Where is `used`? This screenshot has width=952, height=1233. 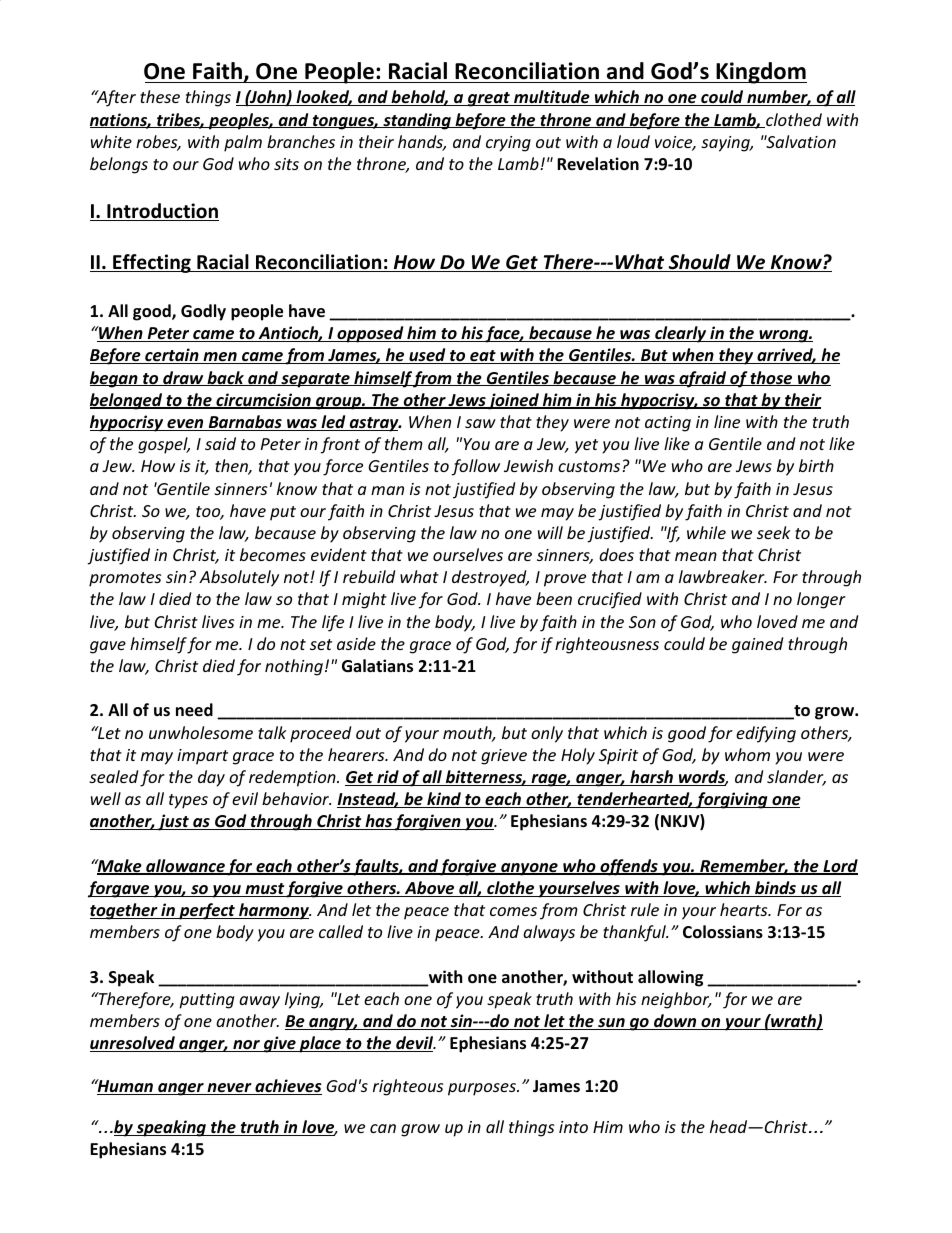 used is located at coordinates (427, 356).
